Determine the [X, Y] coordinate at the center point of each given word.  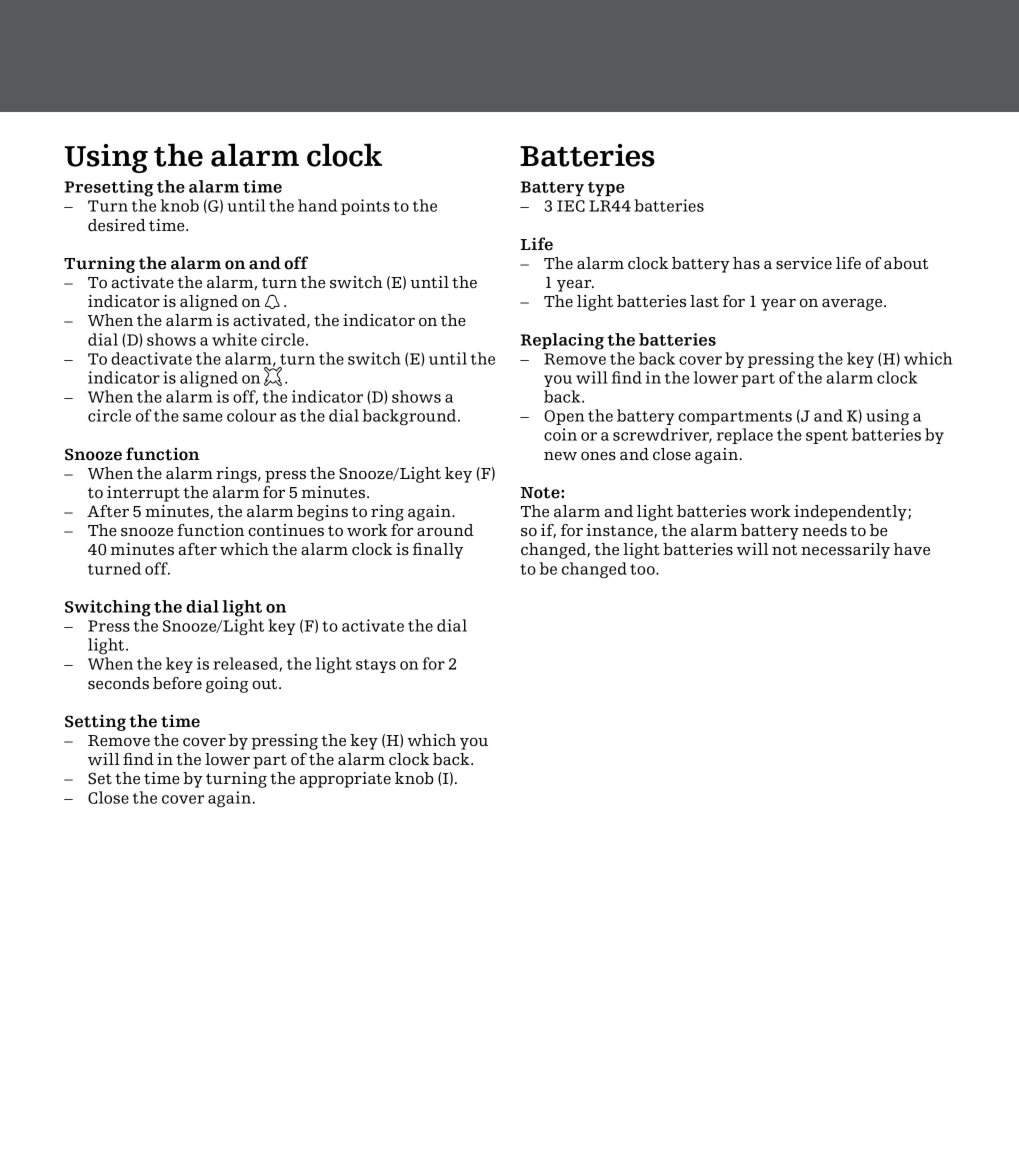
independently [851, 513]
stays [376, 666]
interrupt [143, 494]
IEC [571, 206]
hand [318, 205]
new [560, 456]
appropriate [345, 780]
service [804, 263]
